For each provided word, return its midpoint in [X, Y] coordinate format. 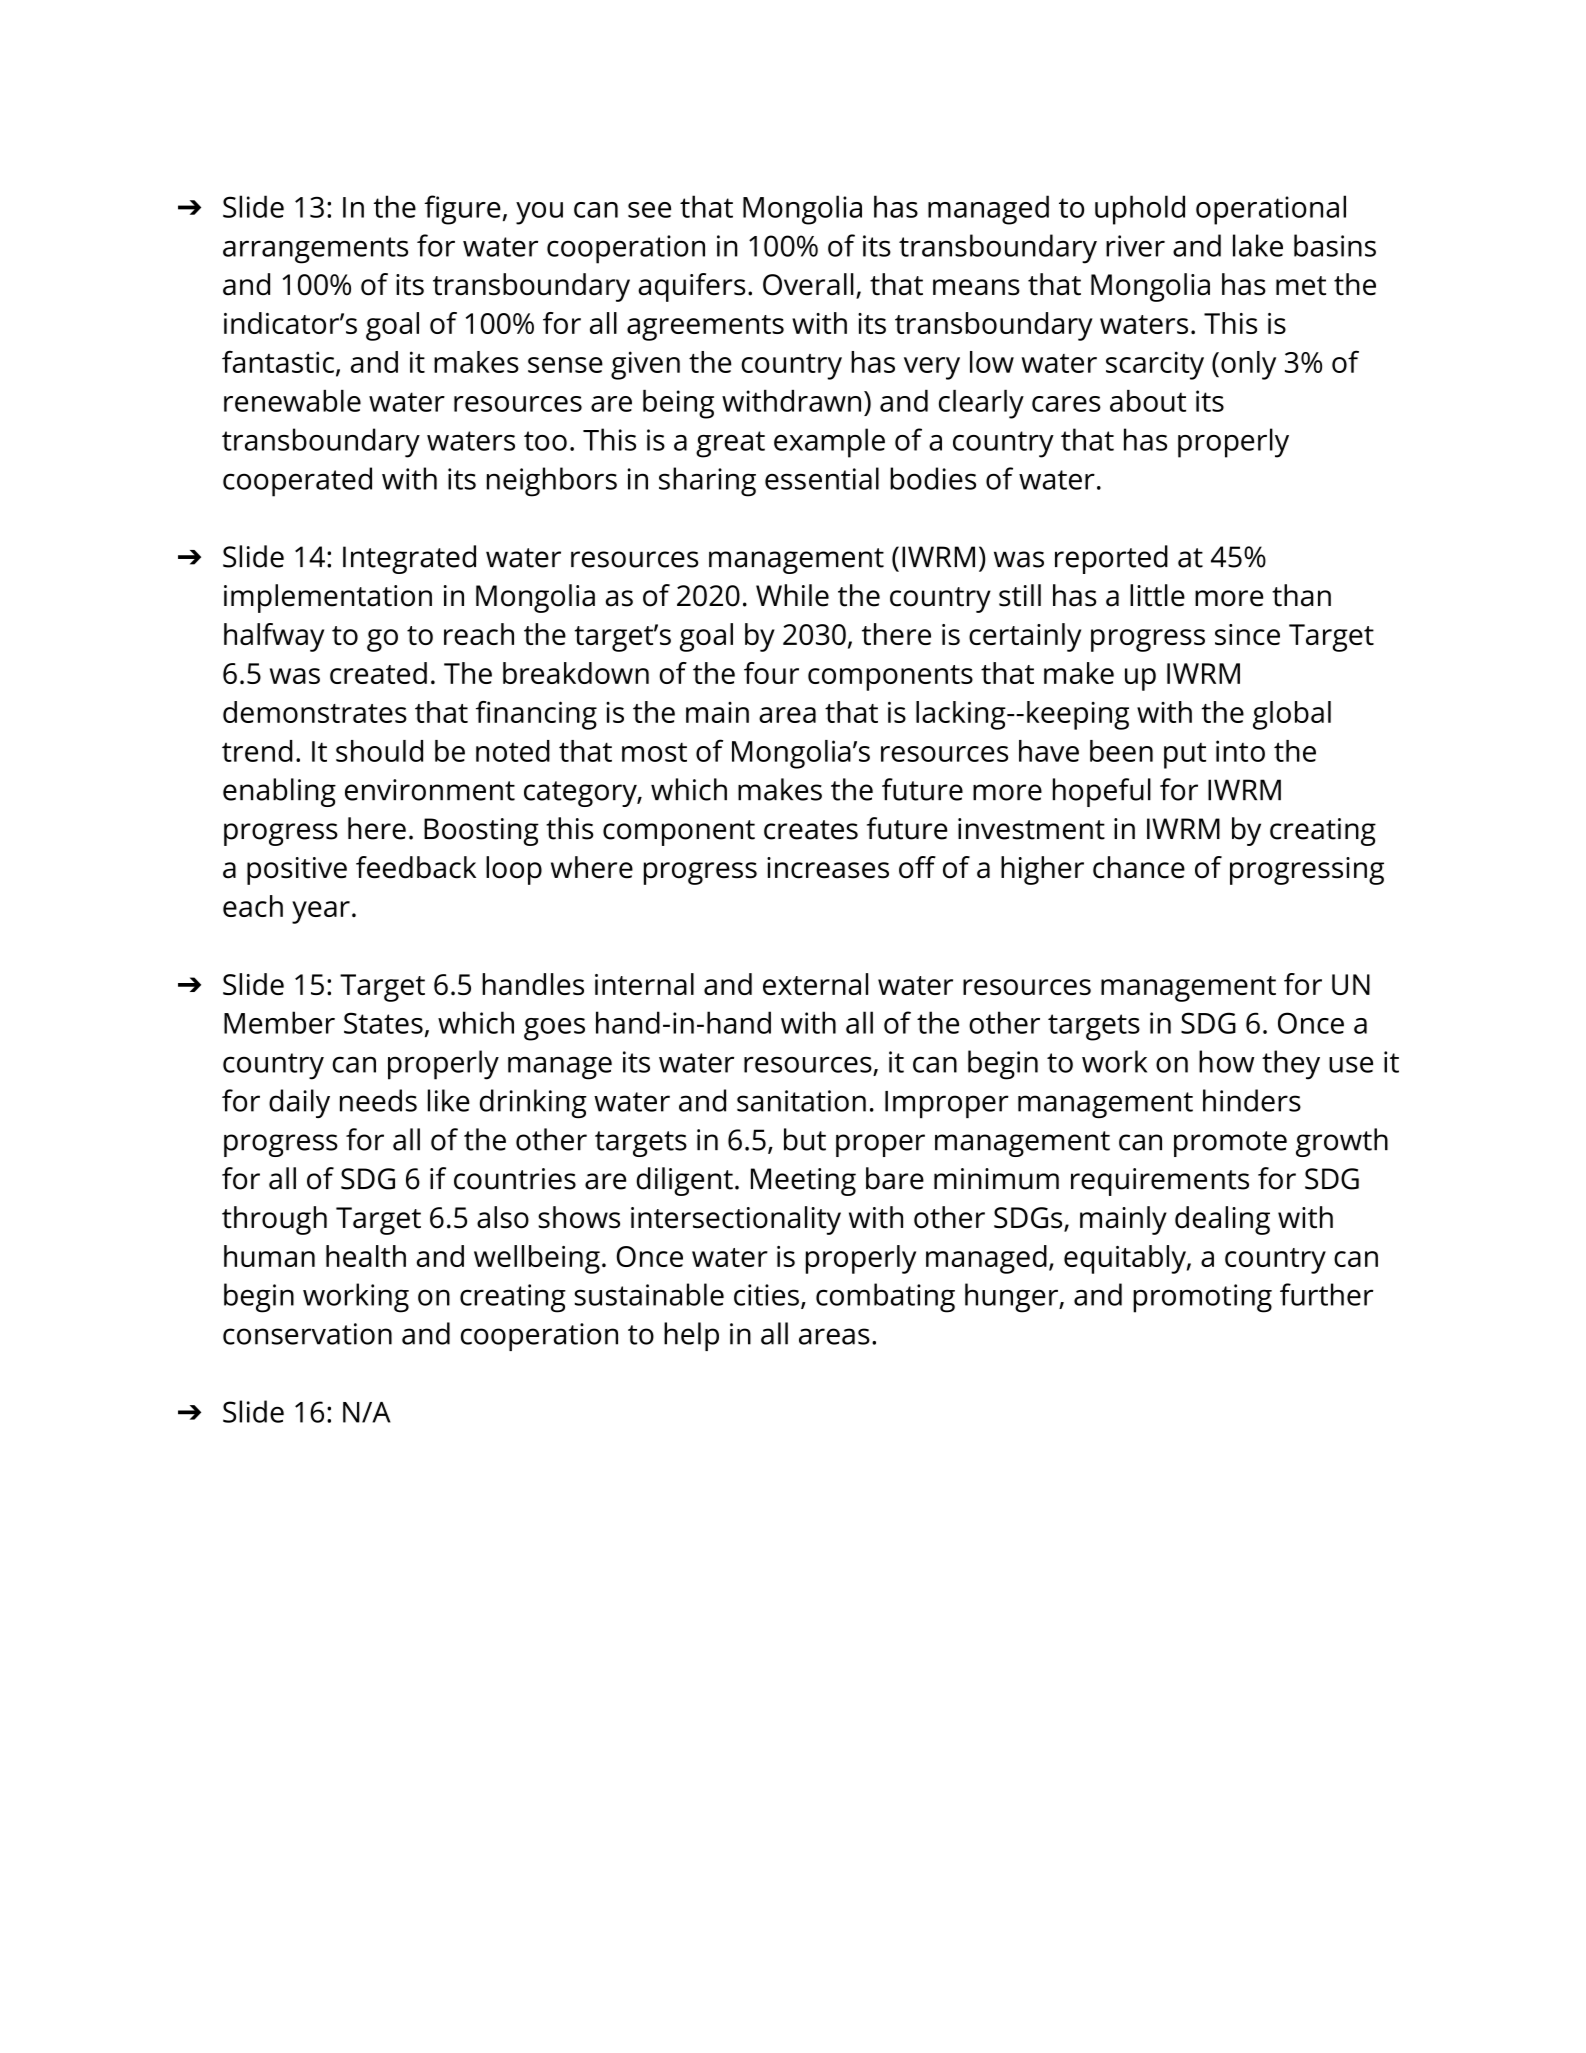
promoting [1202, 1298]
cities [766, 1295]
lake [1258, 245]
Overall [808, 284]
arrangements [315, 250]
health [366, 1256]
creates [811, 830]
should [379, 751]
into [1240, 751]
